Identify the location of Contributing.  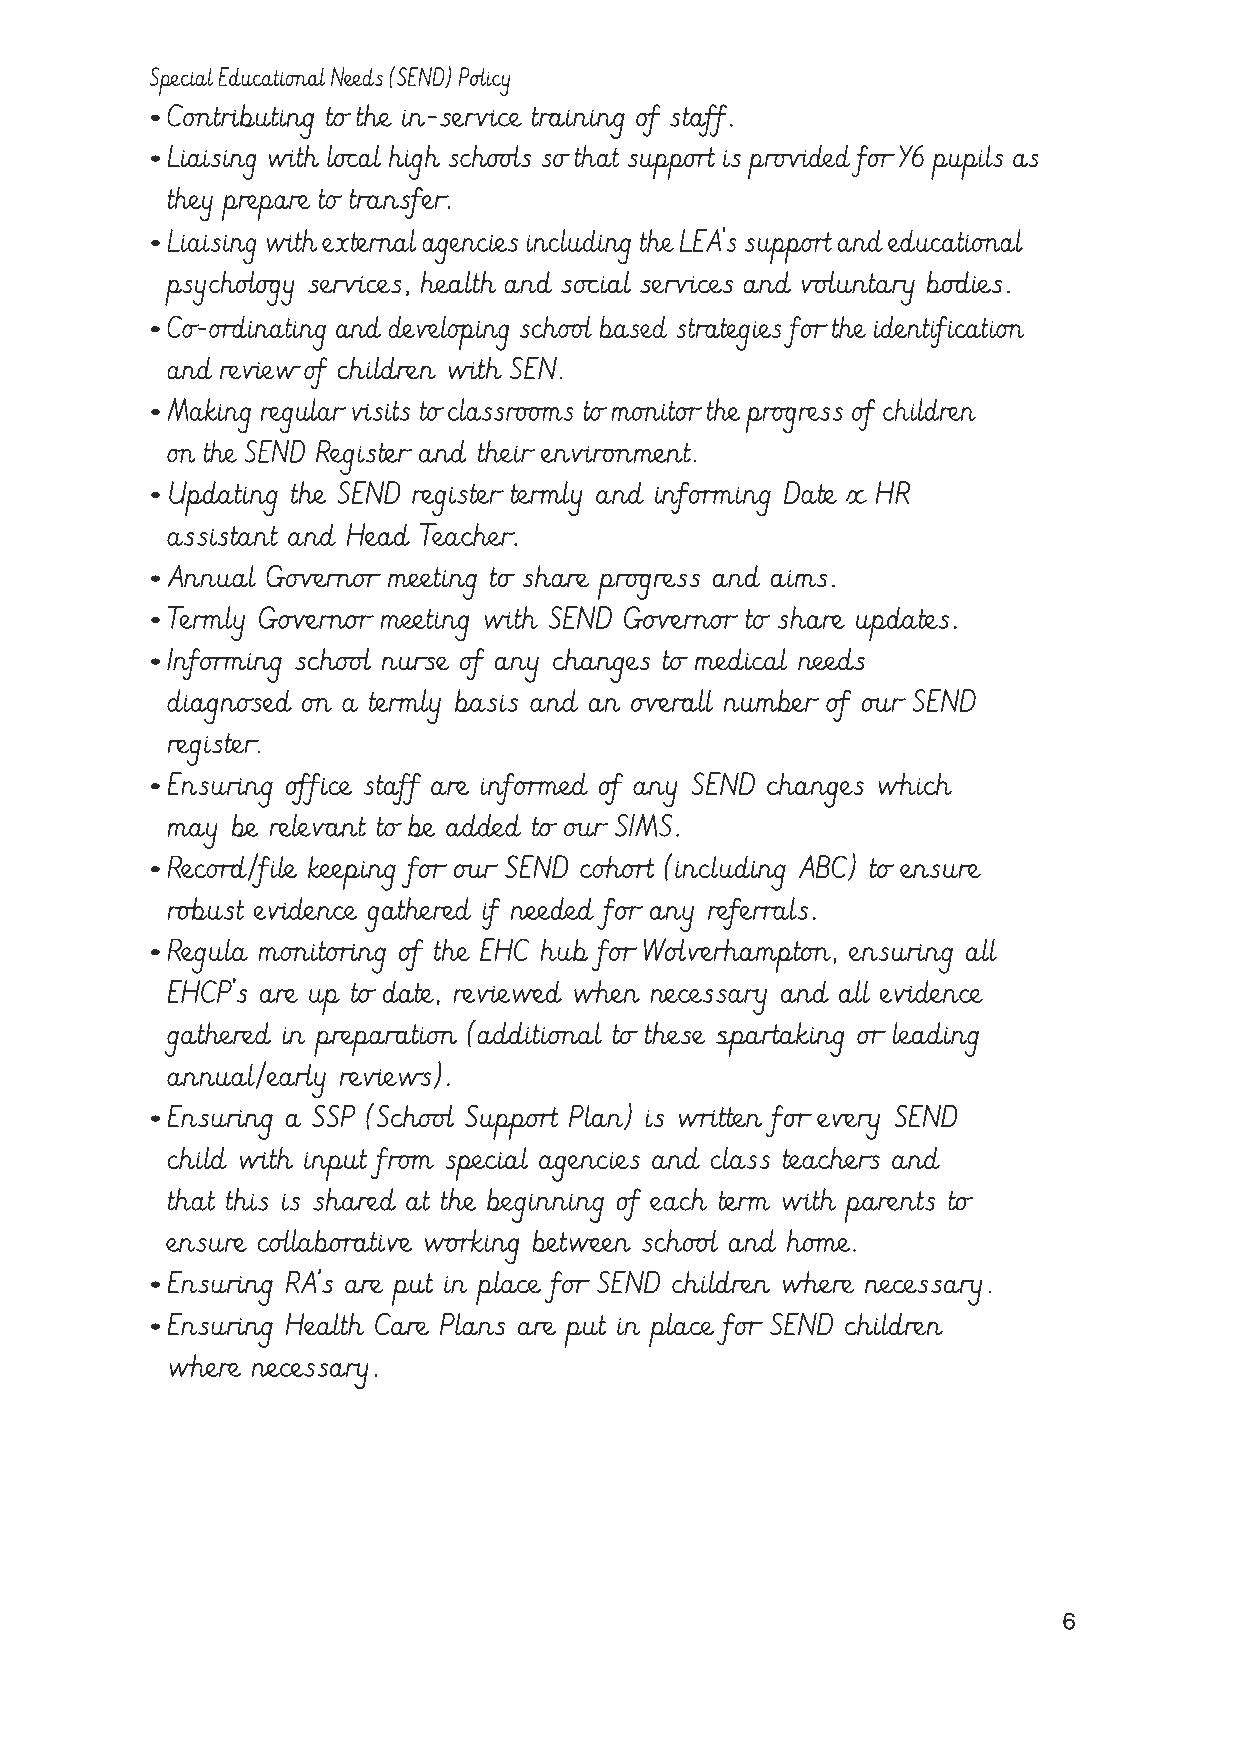
(240, 121).
